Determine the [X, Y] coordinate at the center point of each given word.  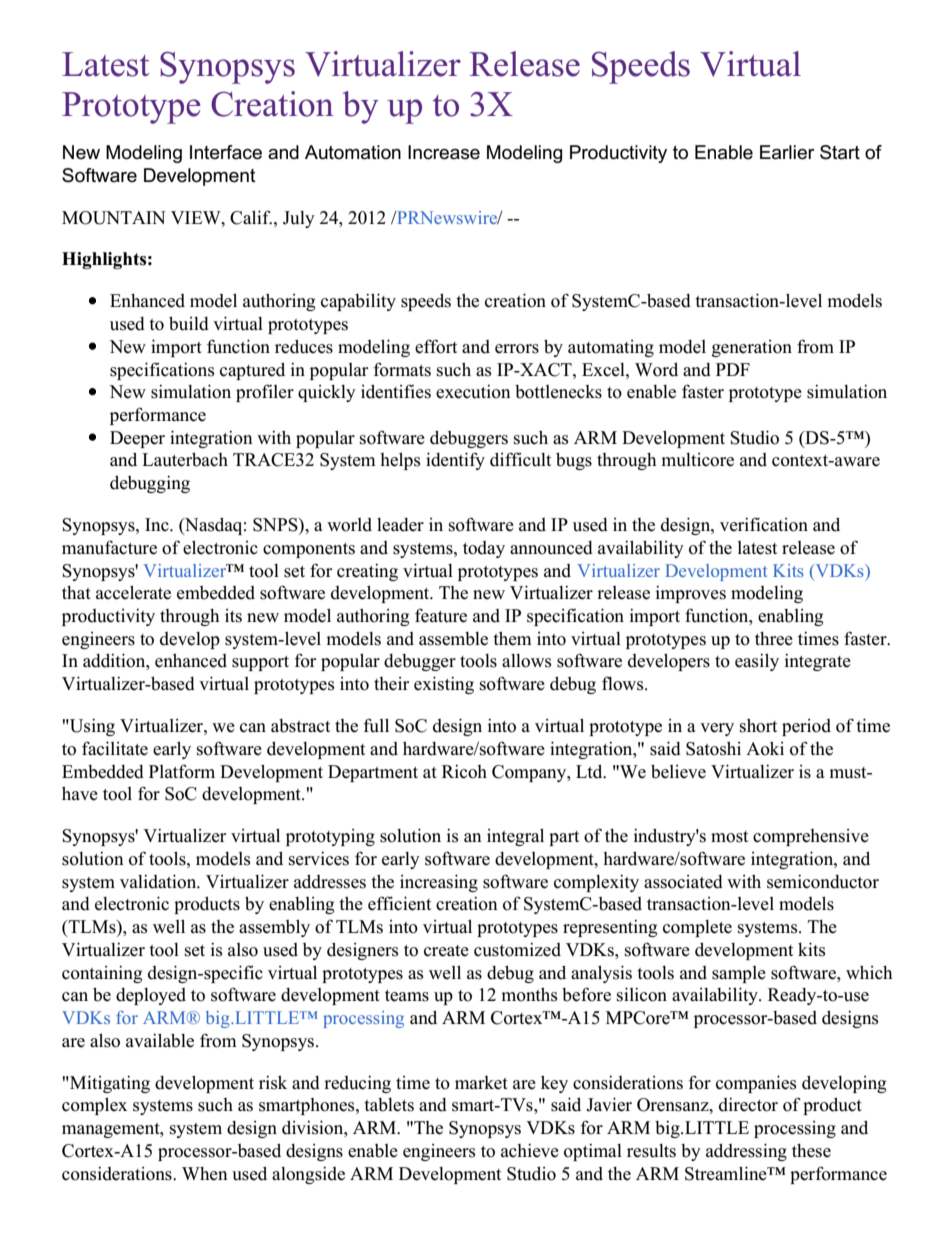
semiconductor [823, 881]
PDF [733, 369]
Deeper [137, 439]
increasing [439, 883]
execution [473, 391]
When [205, 1174]
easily [757, 662]
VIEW [197, 217]
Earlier [787, 152]
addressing [746, 1152]
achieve [530, 1150]
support [260, 663]
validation [159, 881]
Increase [444, 152]
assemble [453, 639]
